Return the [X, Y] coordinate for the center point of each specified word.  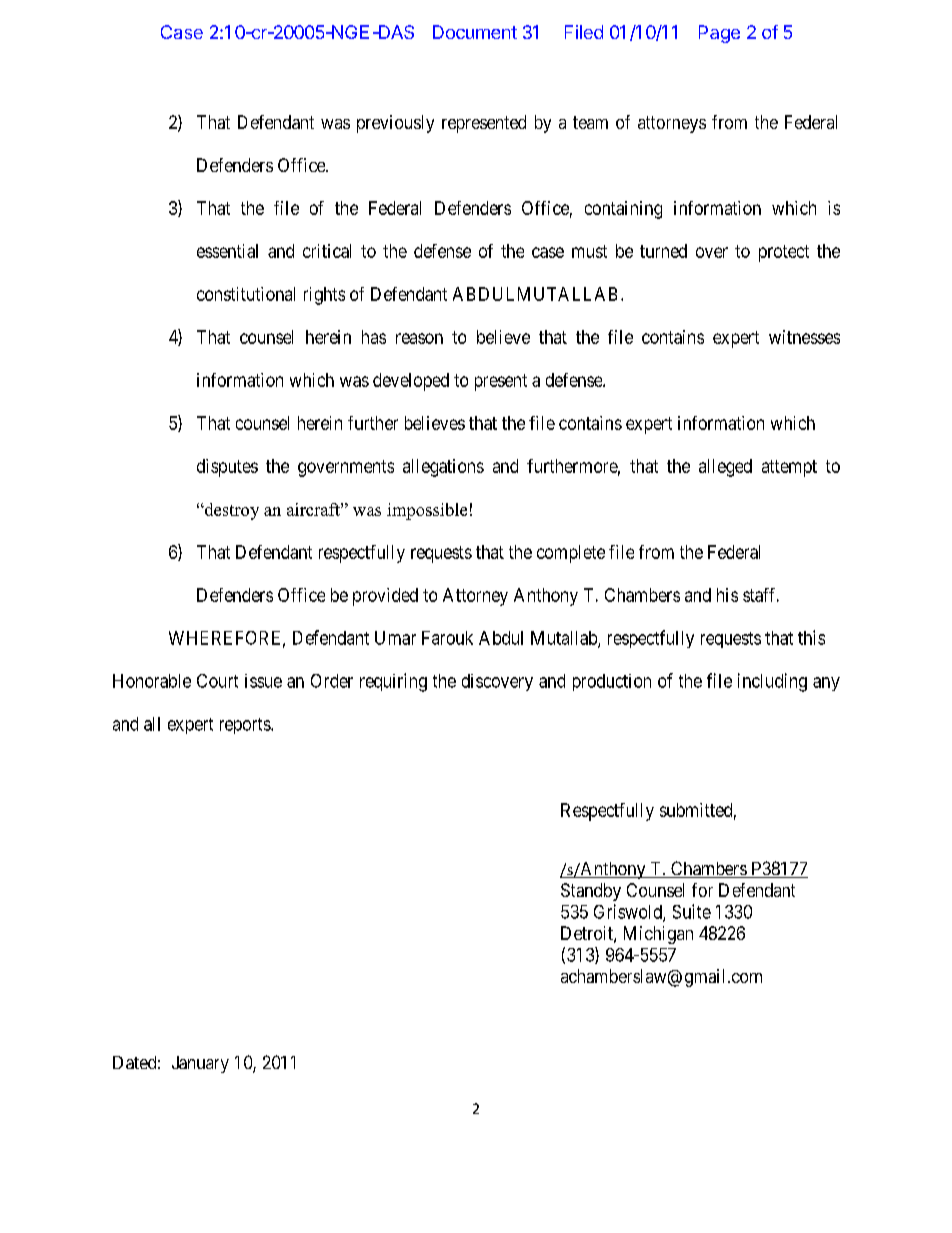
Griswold [629, 912]
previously [395, 124]
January [200, 1064]
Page [719, 34]
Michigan [658, 935]
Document [475, 32]
